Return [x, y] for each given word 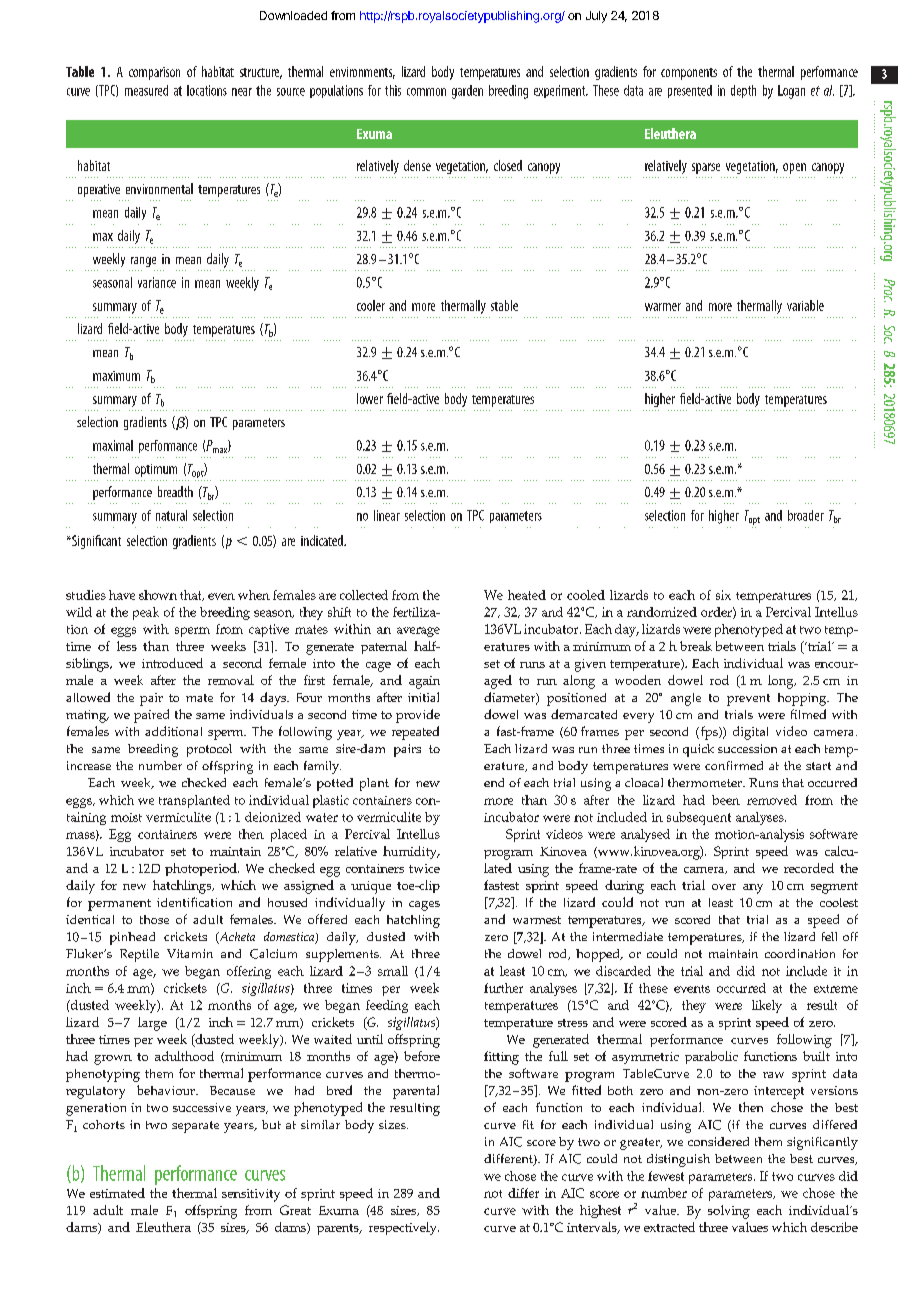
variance [157, 282]
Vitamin [190, 953]
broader [806, 515]
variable [805, 305]
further [503, 988]
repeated [415, 733]
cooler [371, 305]
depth [743, 91]
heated [527, 595]
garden [467, 92]
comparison [154, 73]
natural [171, 515]
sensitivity [251, 1195]
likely [767, 1006]
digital [750, 733]
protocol [209, 750]
